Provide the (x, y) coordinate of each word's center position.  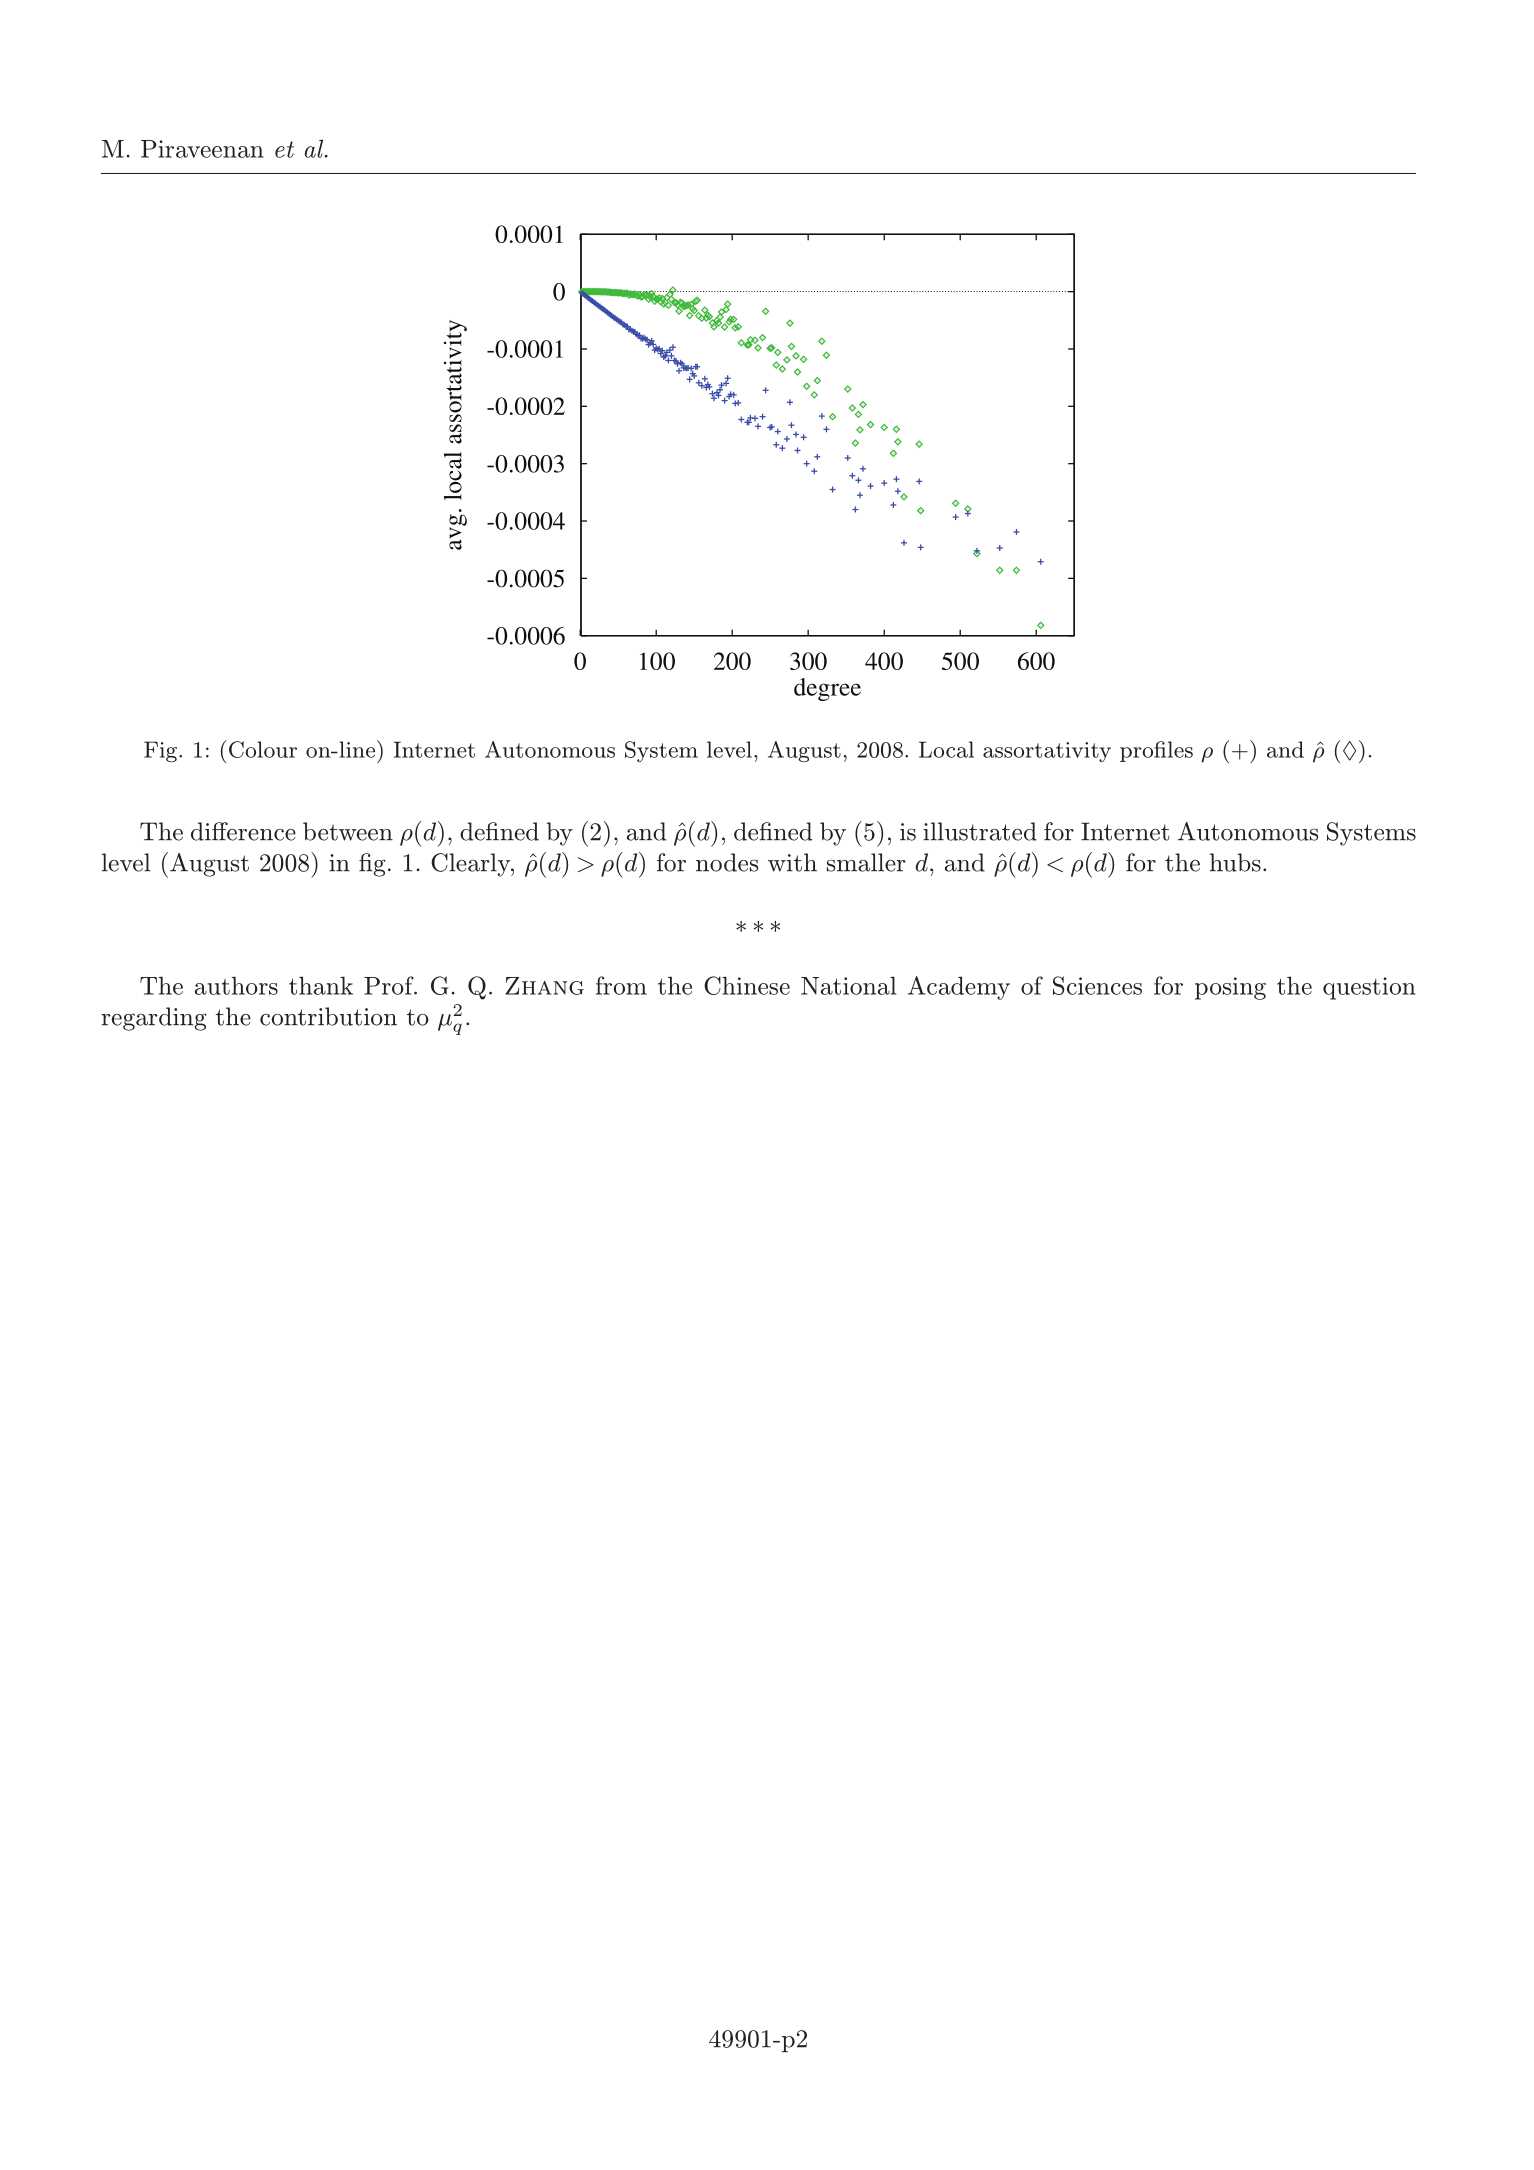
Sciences (1097, 985)
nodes (727, 862)
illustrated (980, 831)
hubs (1235, 862)
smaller (866, 862)
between (348, 831)
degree (827, 689)
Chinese (747, 985)
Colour (263, 749)
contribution (328, 1016)
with (792, 862)
